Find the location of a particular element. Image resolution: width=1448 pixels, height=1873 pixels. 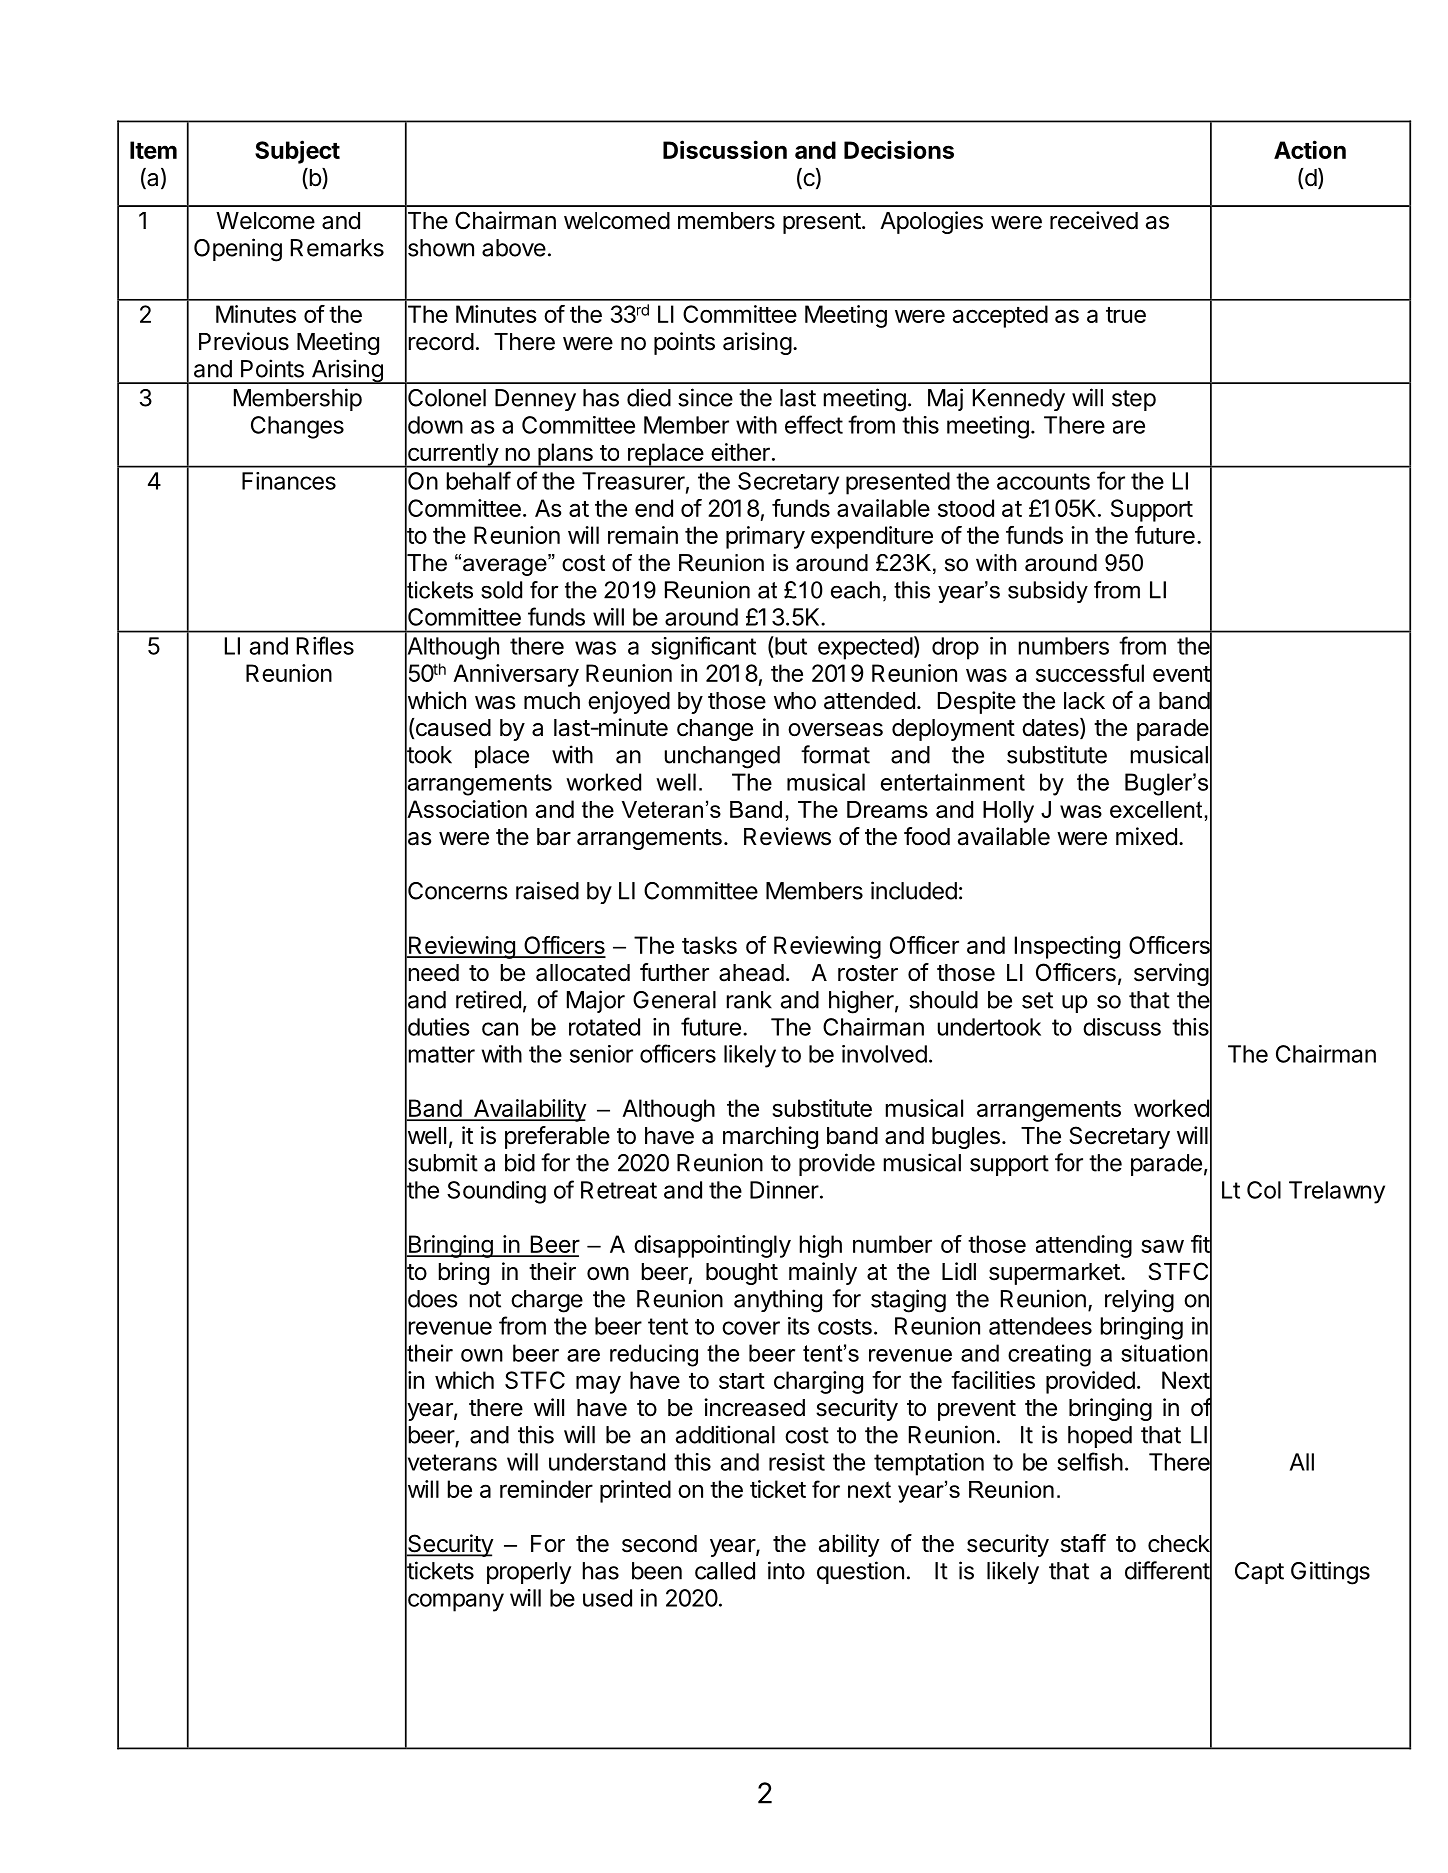

properly is located at coordinates (529, 1573).
